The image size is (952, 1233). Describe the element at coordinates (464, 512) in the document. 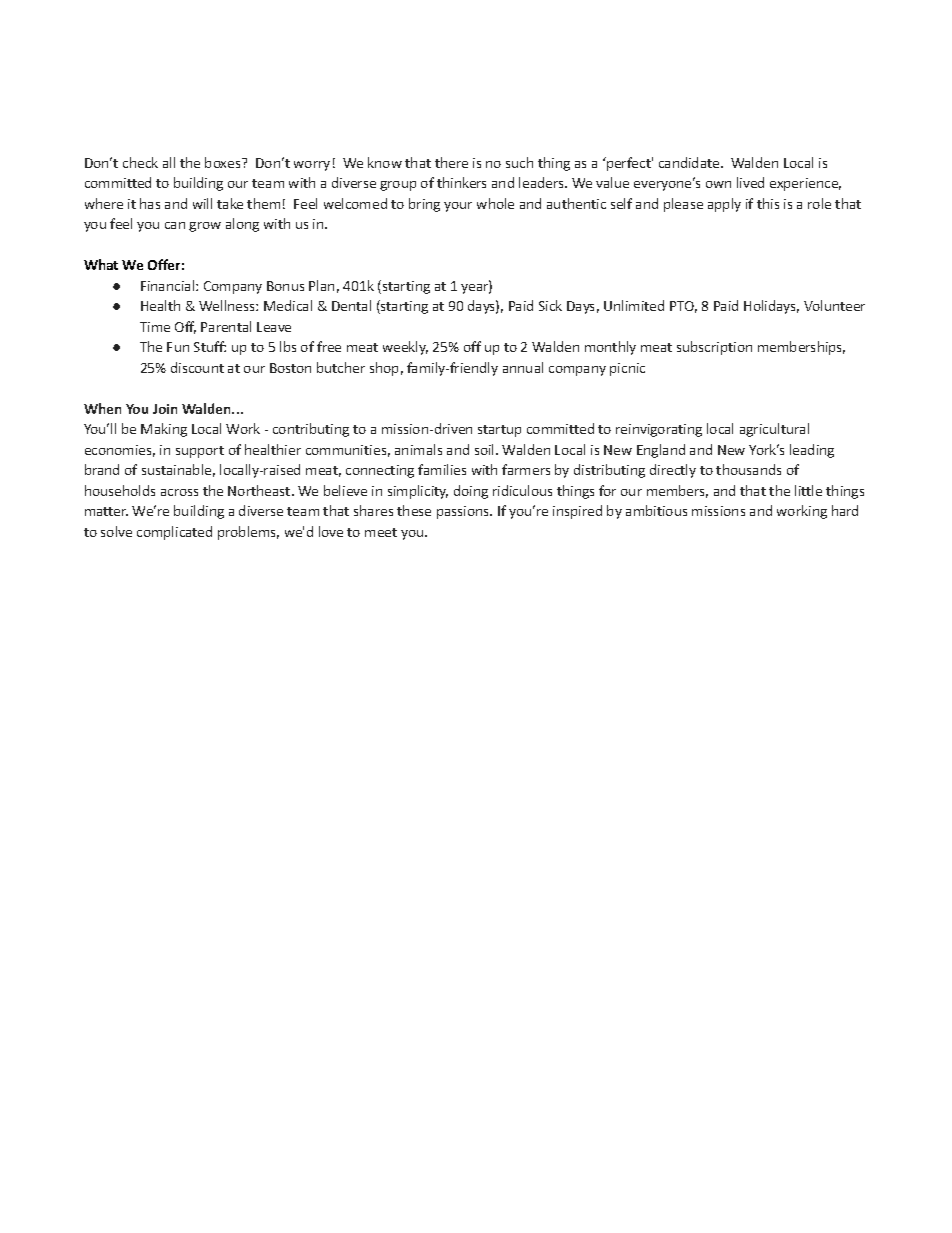

I see `passions` at that location.
